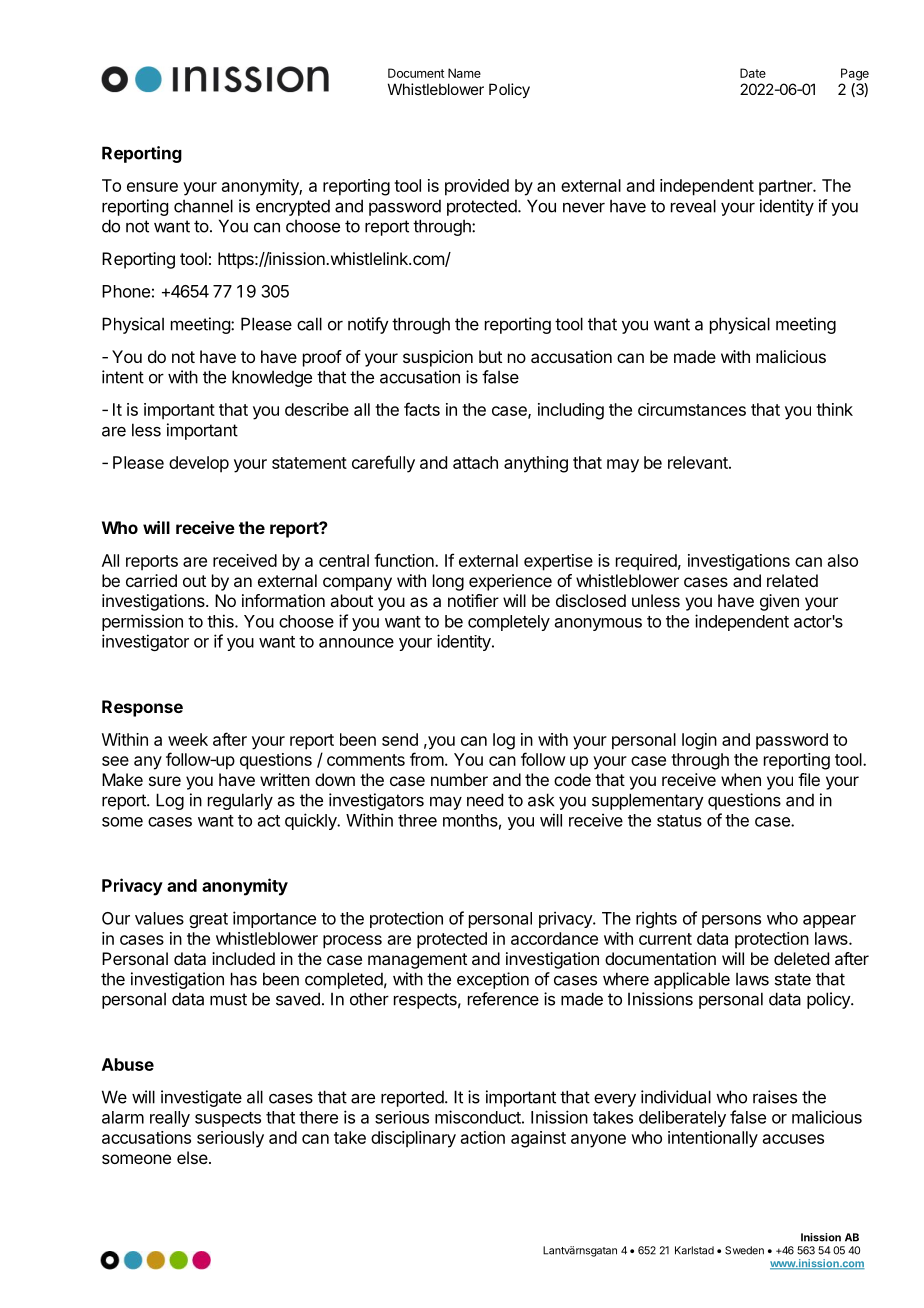 The image size is (924, 1308). What do you see at coordinates (203, 206) in the screenshot?
I see `channel` at bounding box center [203, 206].
